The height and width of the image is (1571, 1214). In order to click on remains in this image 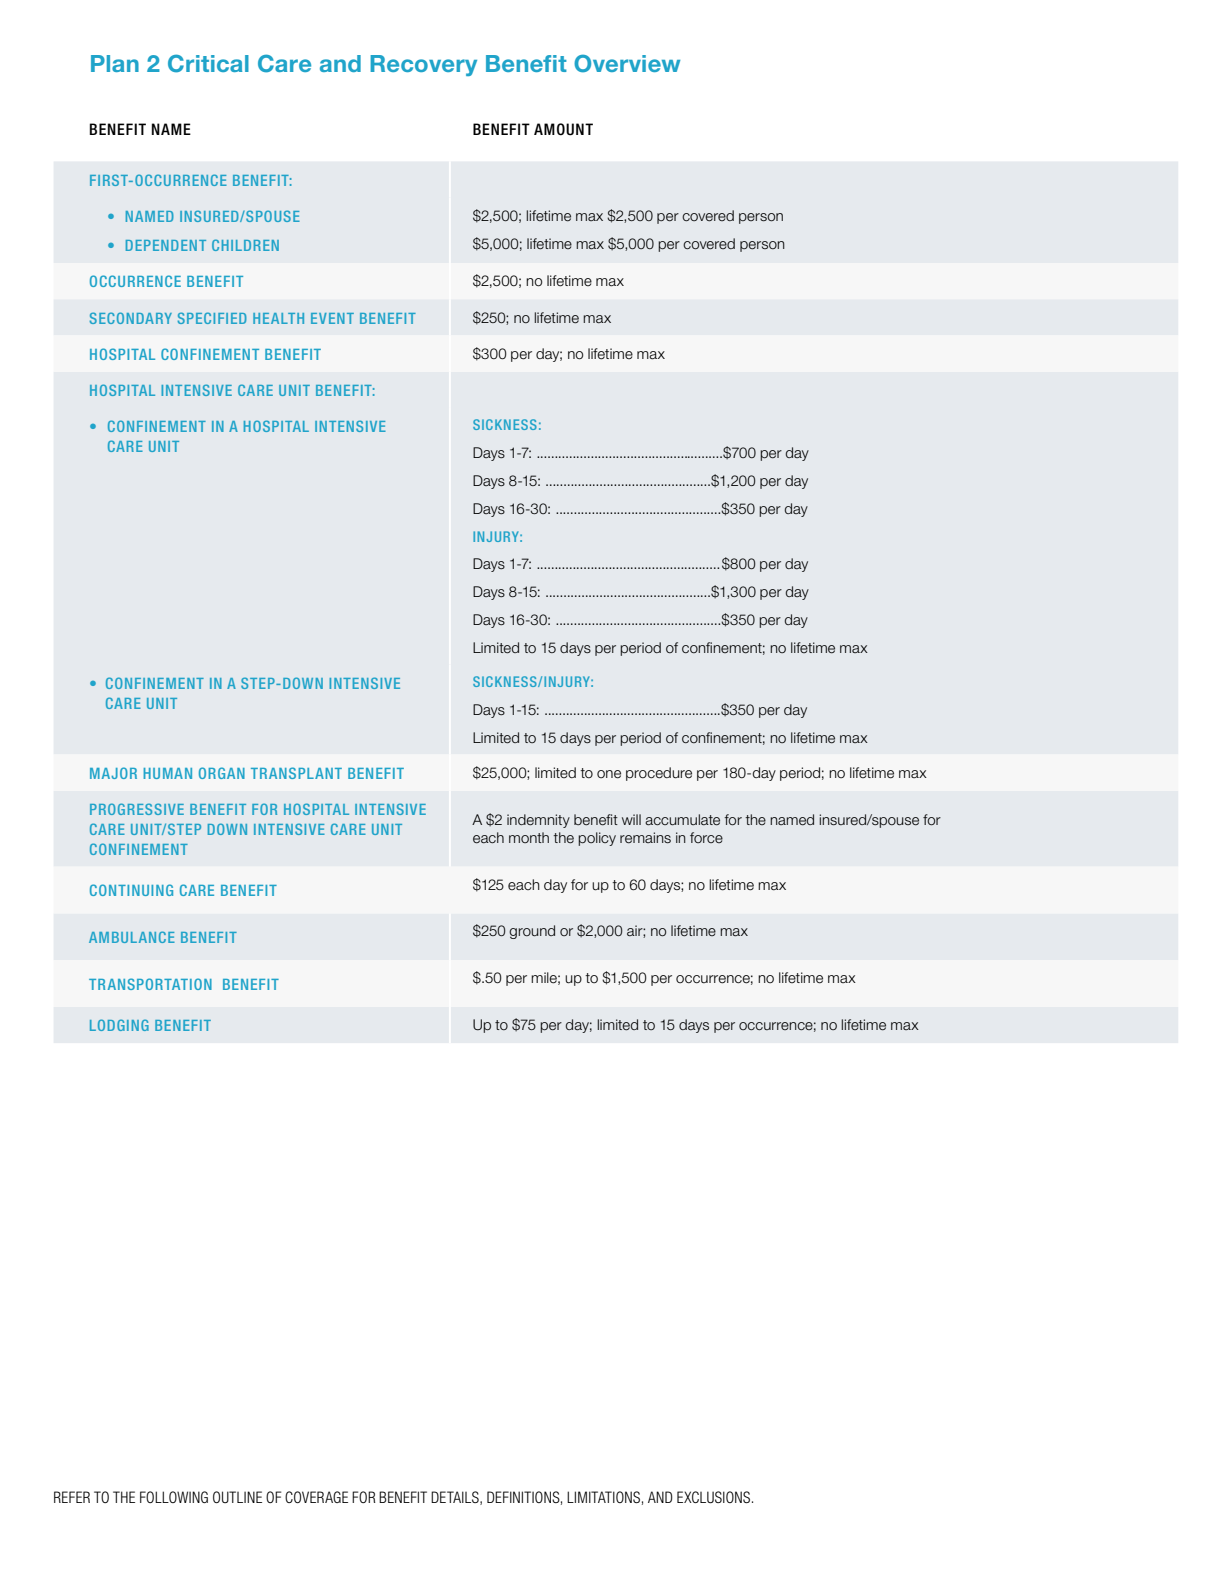, I will do `click(645, 838)`.
